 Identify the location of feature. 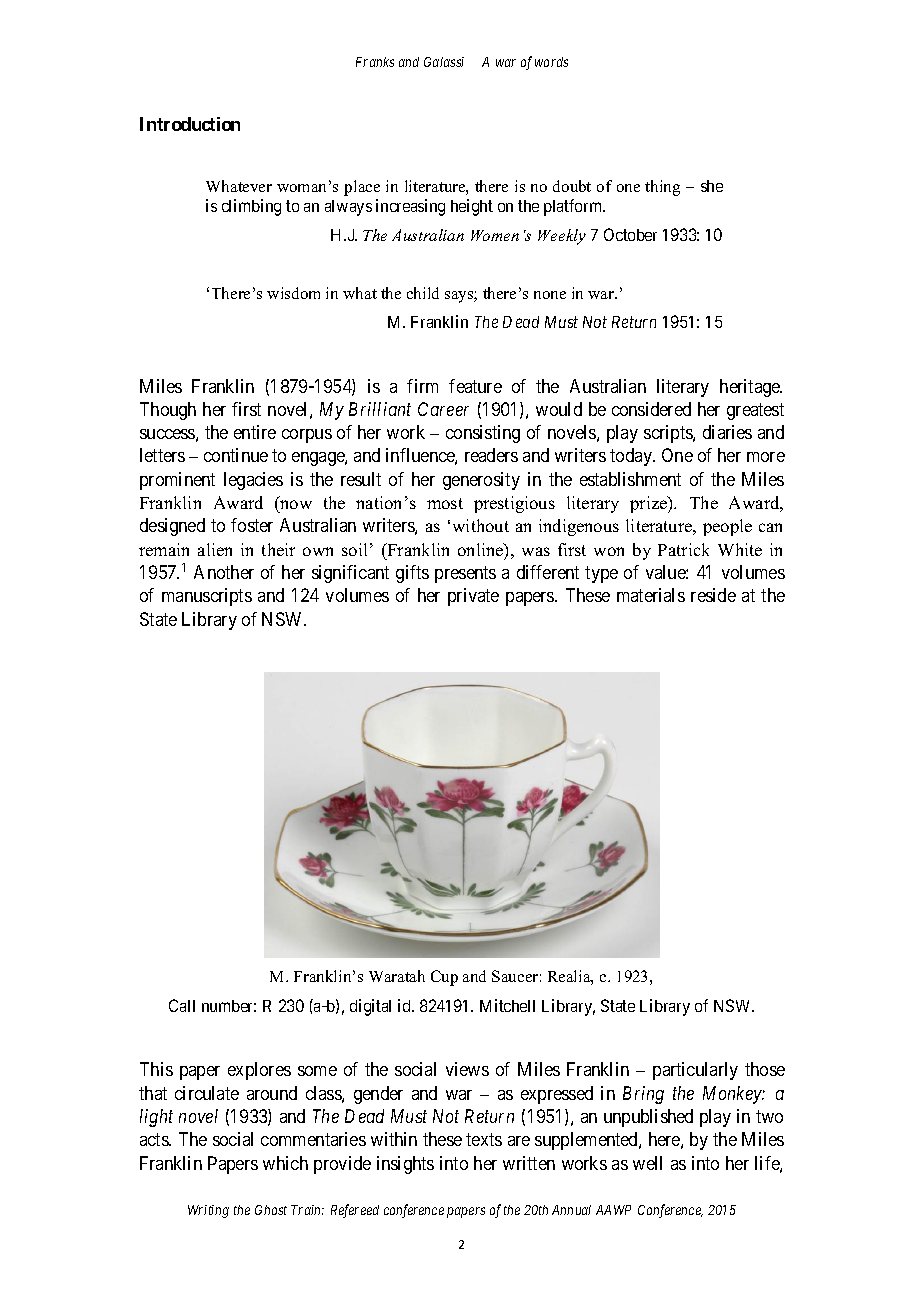
(475, 386).
